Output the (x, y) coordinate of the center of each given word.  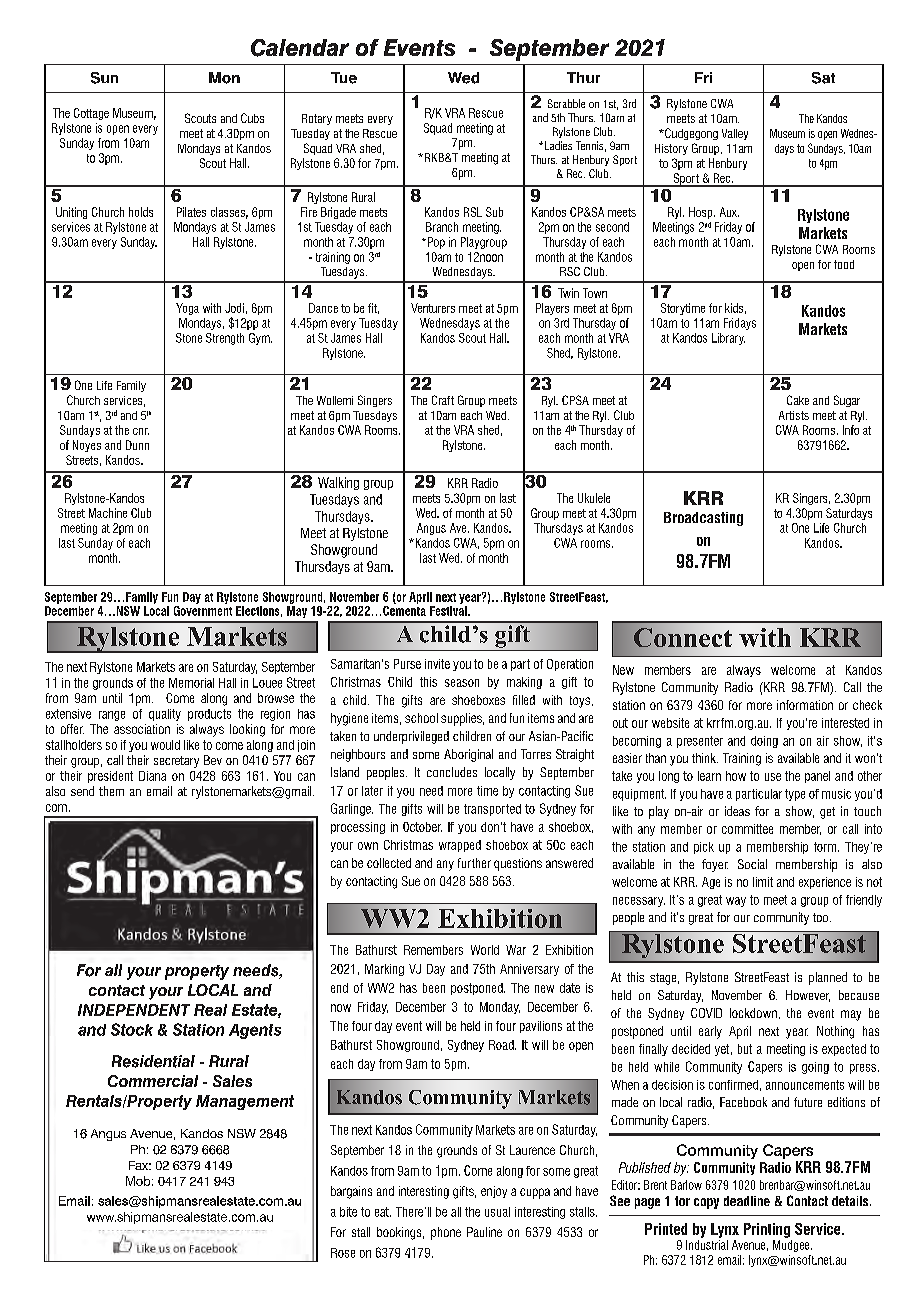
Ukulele (594, 498)
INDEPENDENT (134, 1010)
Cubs (252, 118)
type (795, 795)
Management (245, 1102)
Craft (443, 400)
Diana (152, 776)
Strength (225, 339)
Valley (735, 134)
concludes (452, 772)
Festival (449, 611)
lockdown (753, 1013)
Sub (494, 212)
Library (728, 339)
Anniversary (529, 970)
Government (203, 609)
